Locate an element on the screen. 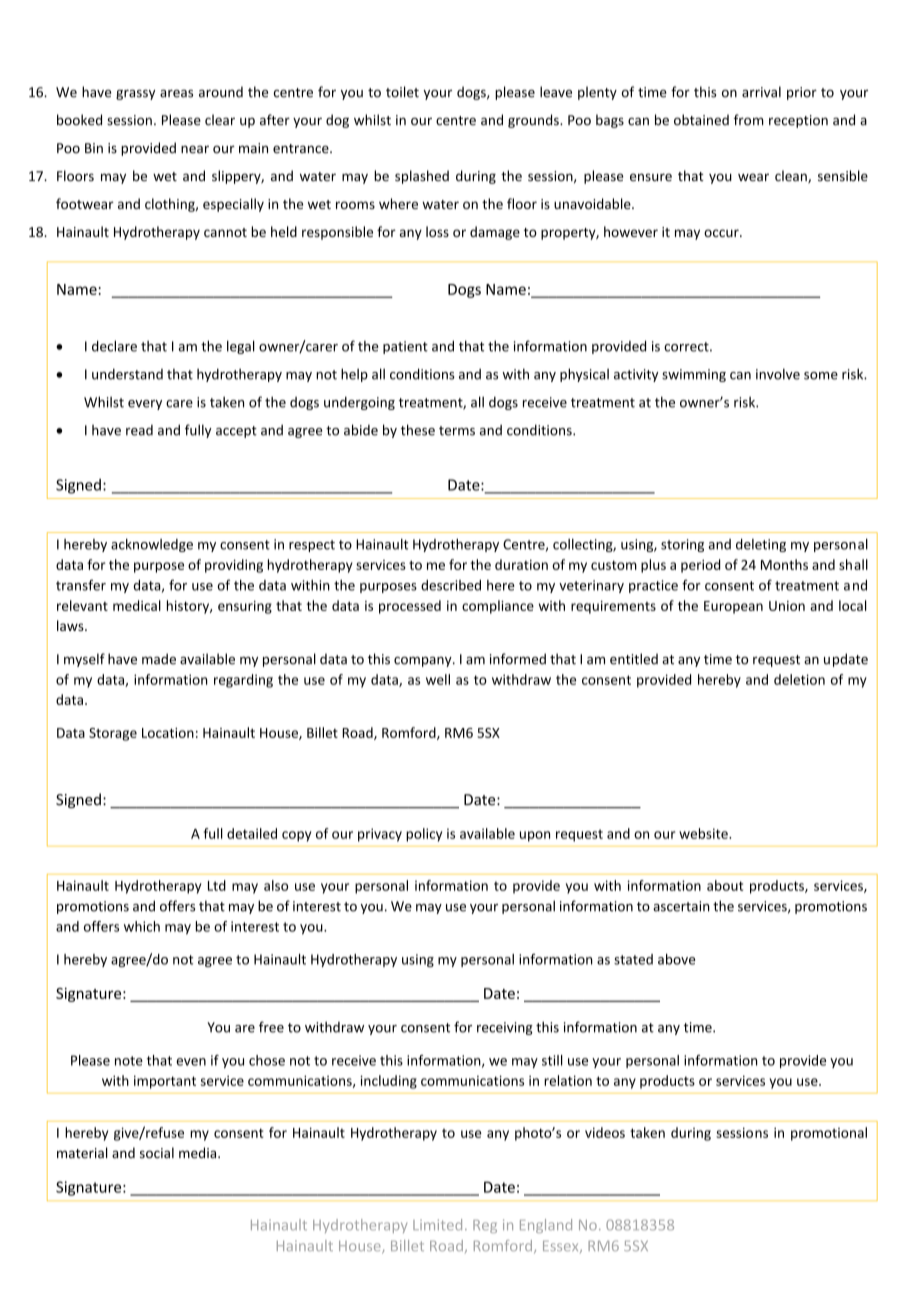 The image size is (924, 1308). social is located at coordinates (157, 1153).
